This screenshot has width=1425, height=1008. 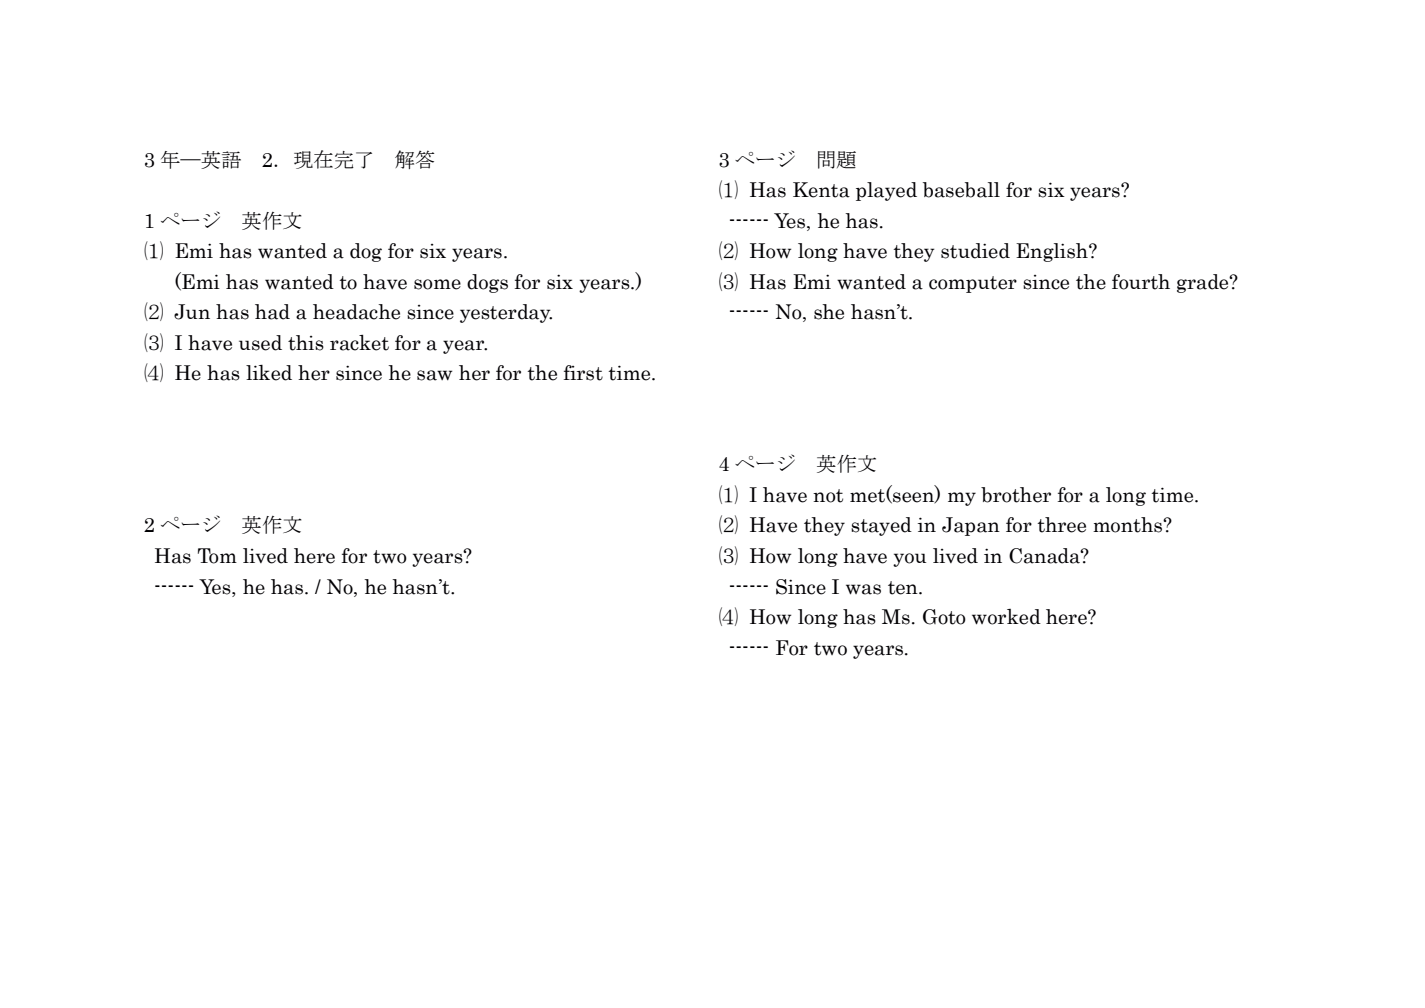 I want to click on computer, so click(x=973, y=284).
